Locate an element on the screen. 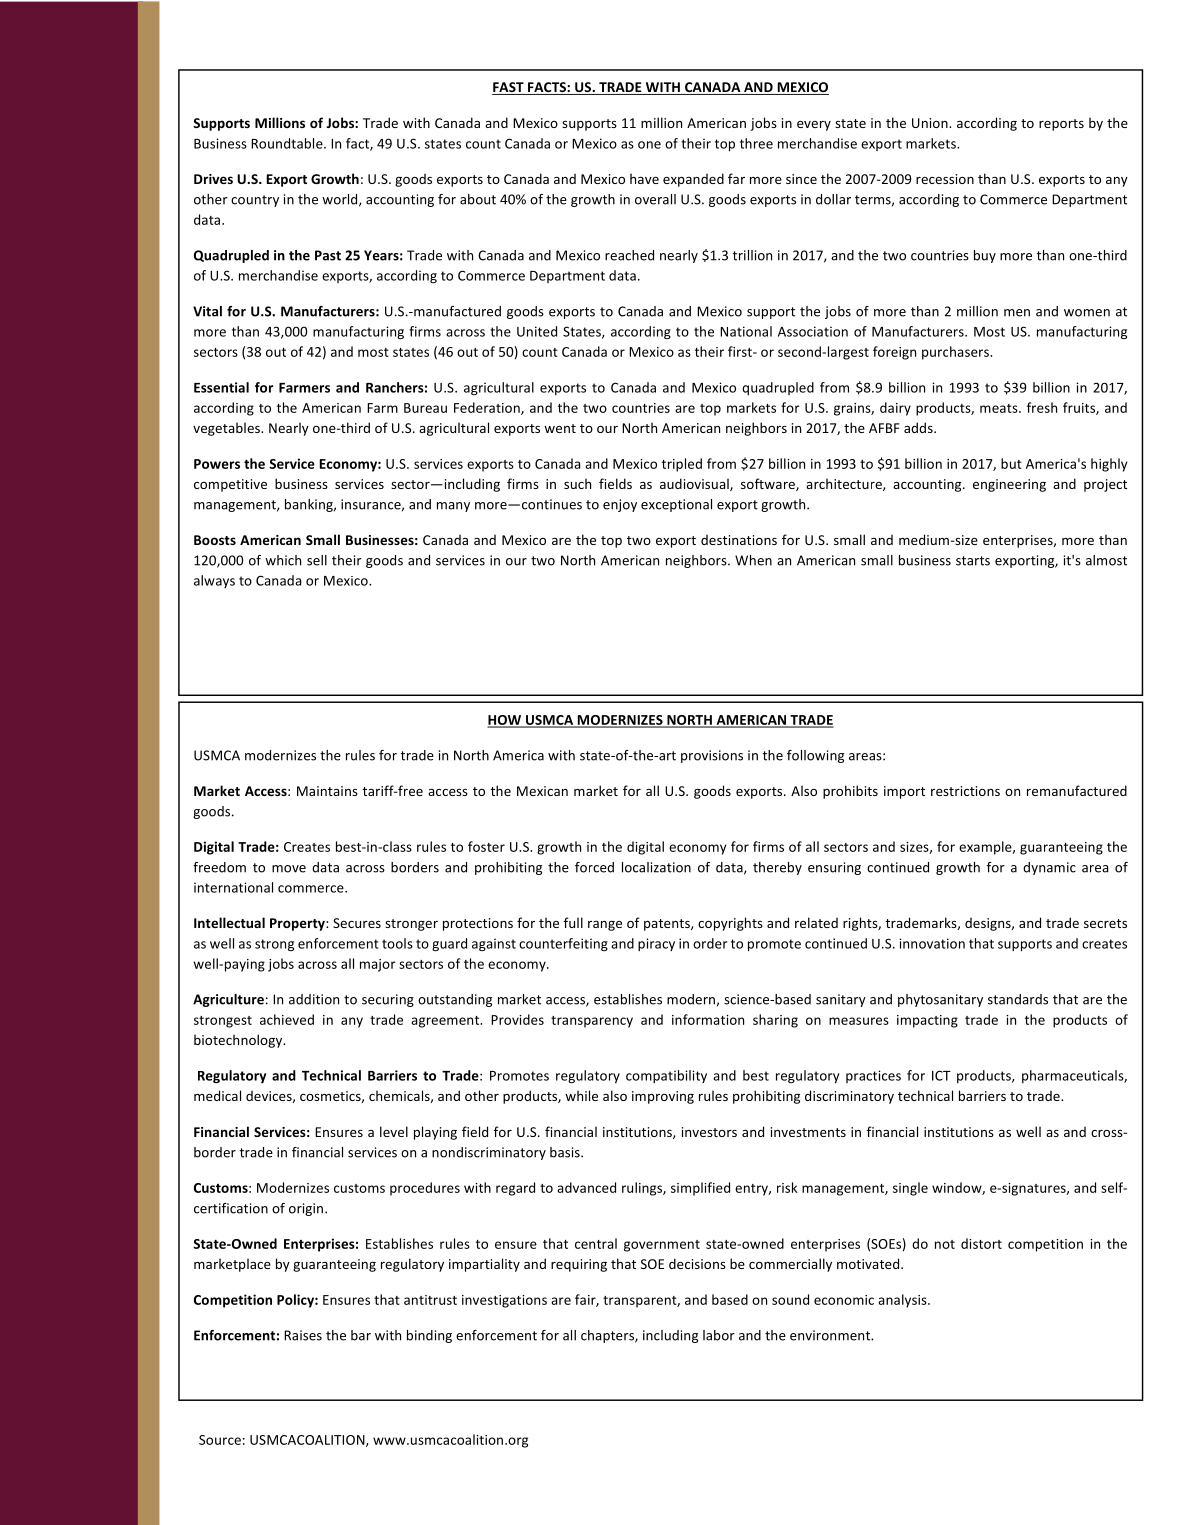 This screenshot has height=1525, width=1178. Raises is located at coordinates (303, 1335).
